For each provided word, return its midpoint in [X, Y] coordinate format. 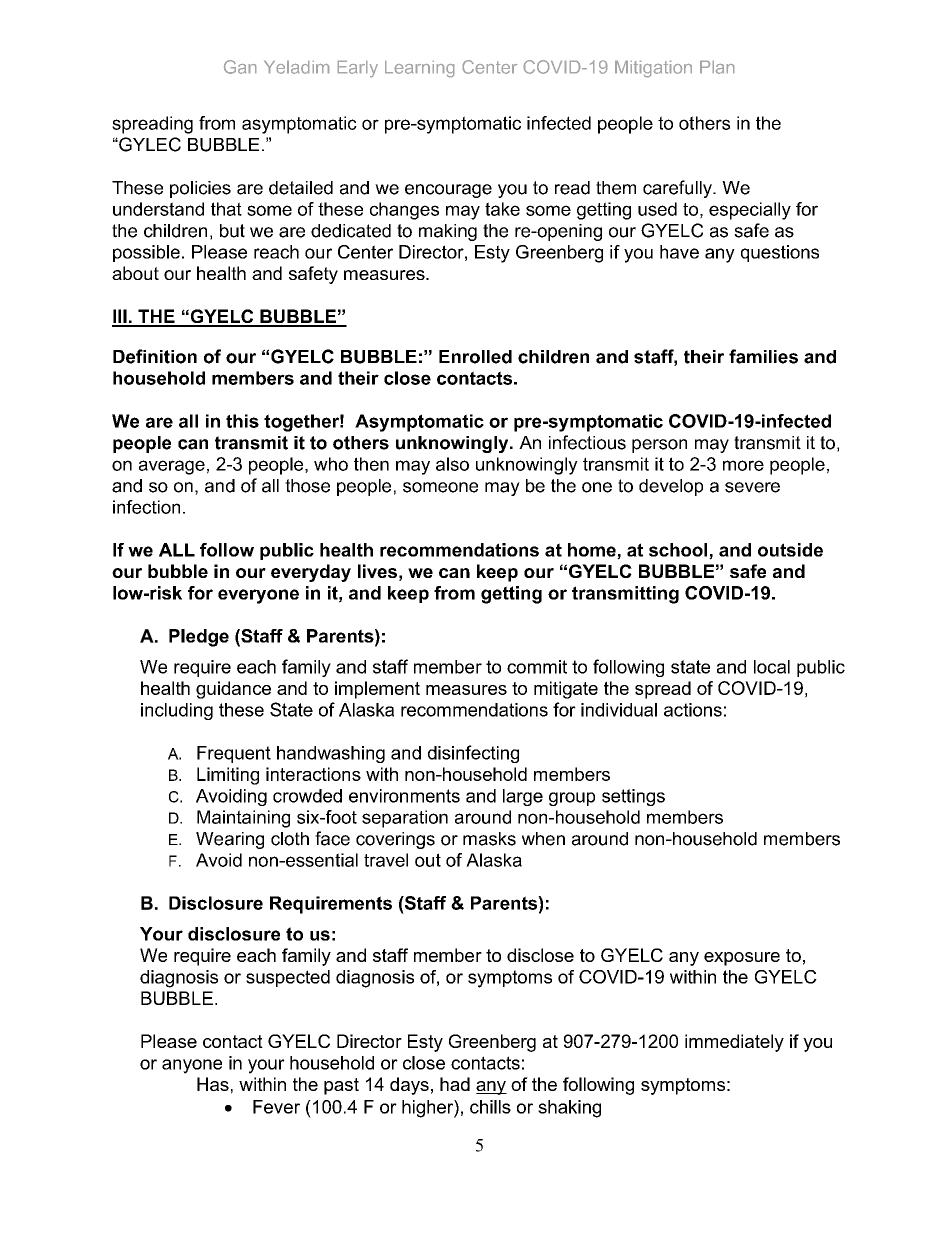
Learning [419, 69]
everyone [258, 596]
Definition [155, 356]
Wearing [230, 840]
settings [633, 797]
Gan [240, 67]
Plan [717, 67]
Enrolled [475, 357]
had [455, 1084]
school [679, 551]
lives [377, 571]
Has [213, 1084]
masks [489, 839]
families [763, 356]
